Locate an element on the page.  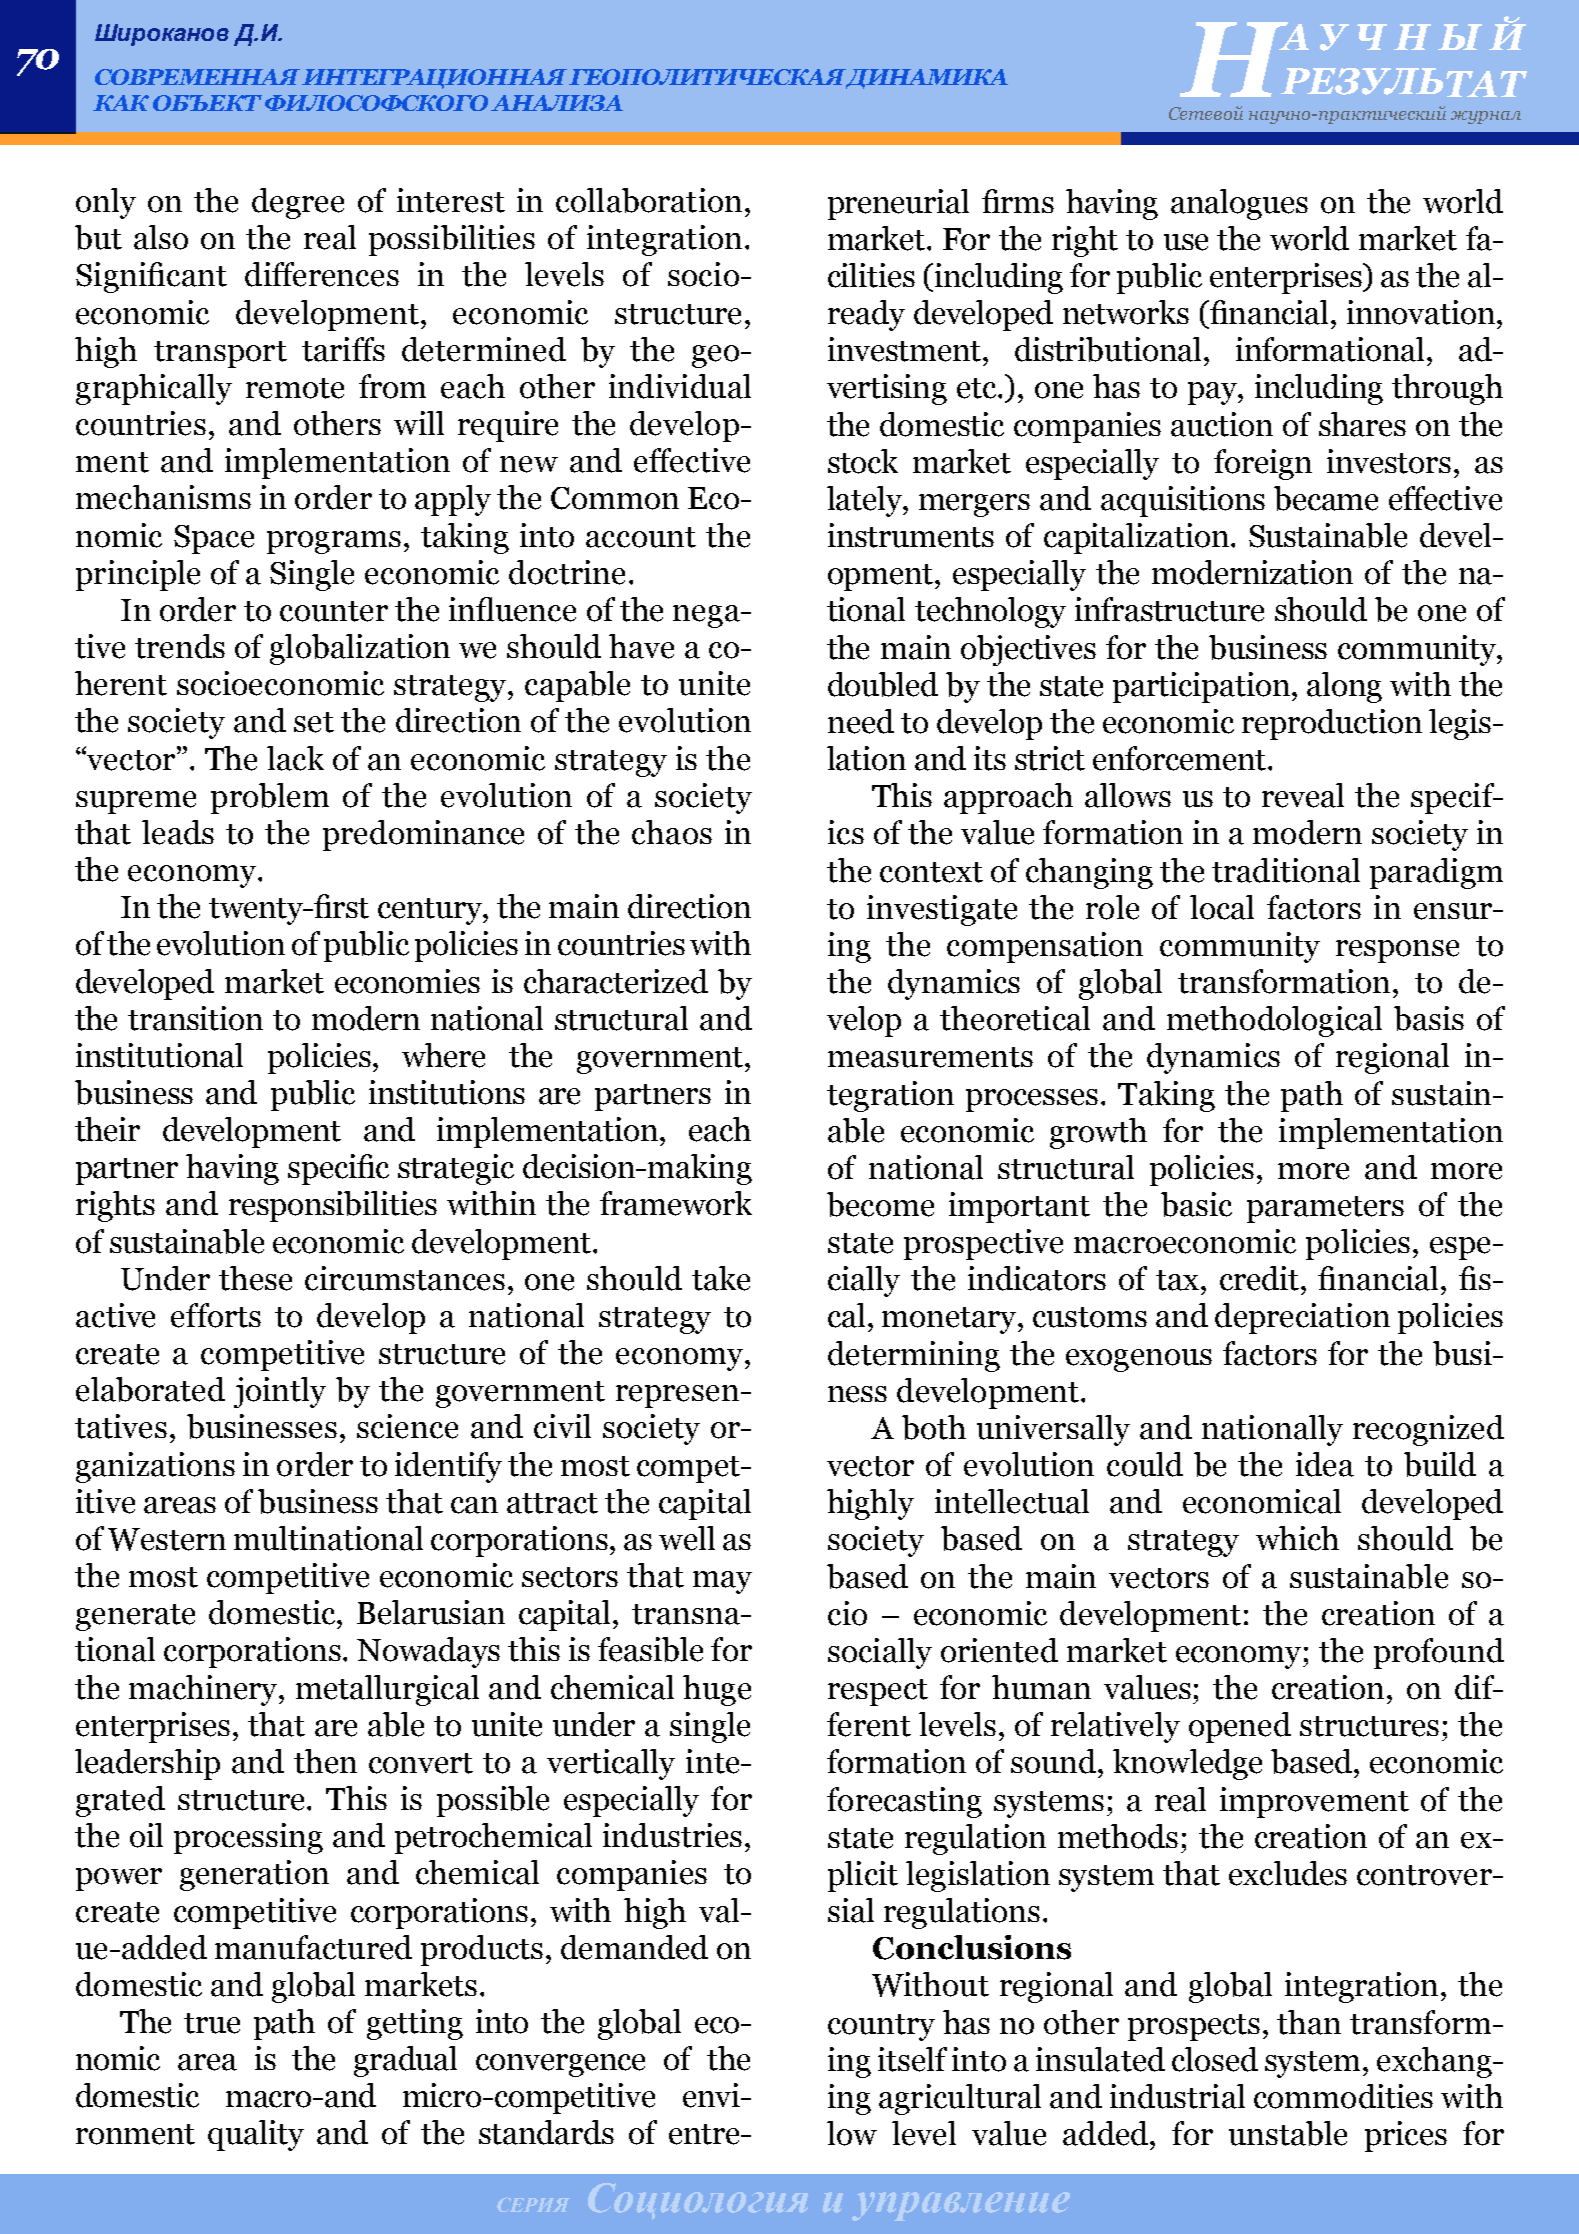
parameters is located at coordinates (1325, 1209).
